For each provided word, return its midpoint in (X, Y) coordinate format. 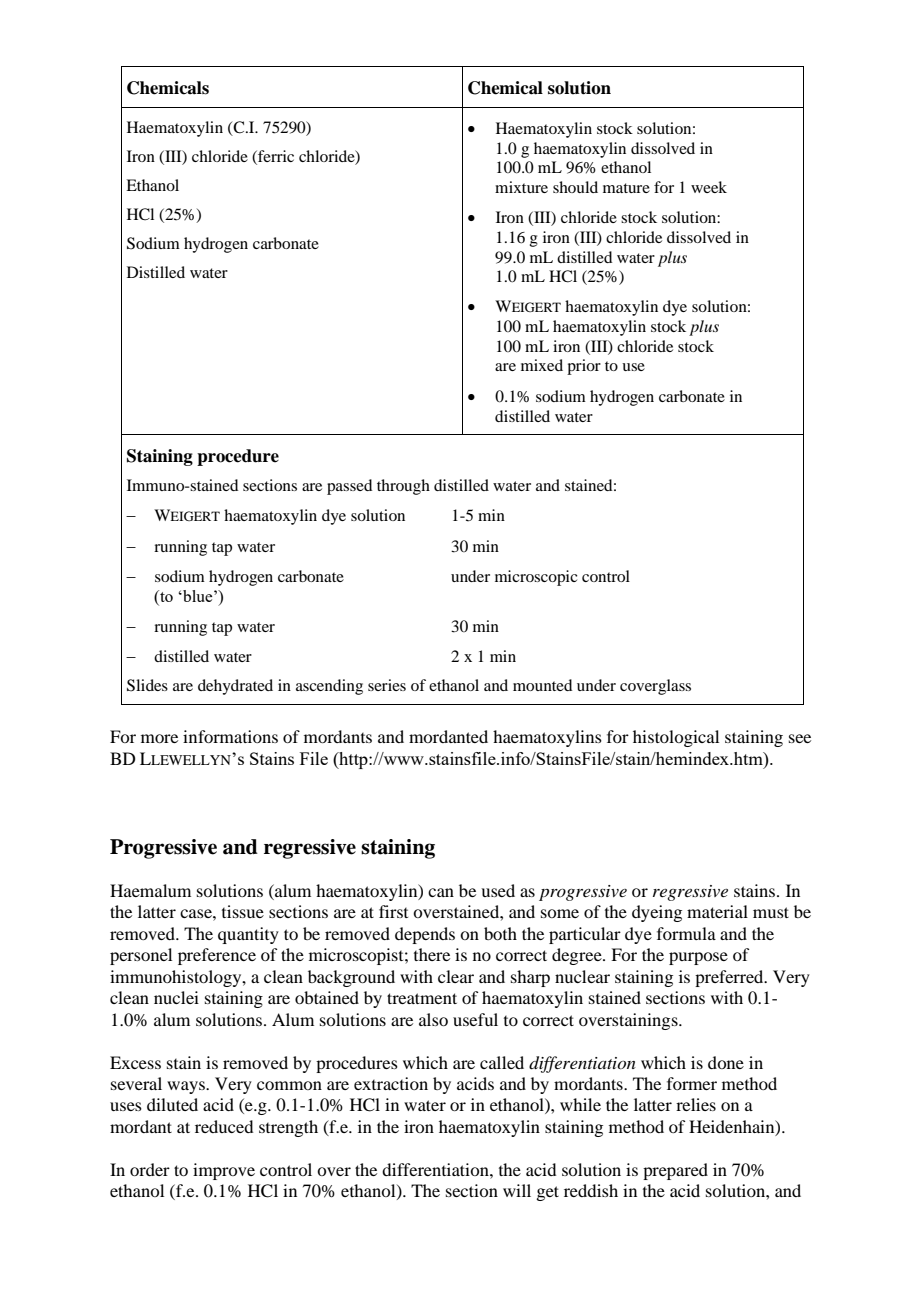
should (575, 187)
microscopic (536, 578)
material (717, 911)
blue (198, 596)
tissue (243, 911)
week (709, 187)
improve (224, 1171)
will (517, 1190)
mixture (521, 187)
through (403, 487)
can (441, 892)
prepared (675, 1171)
